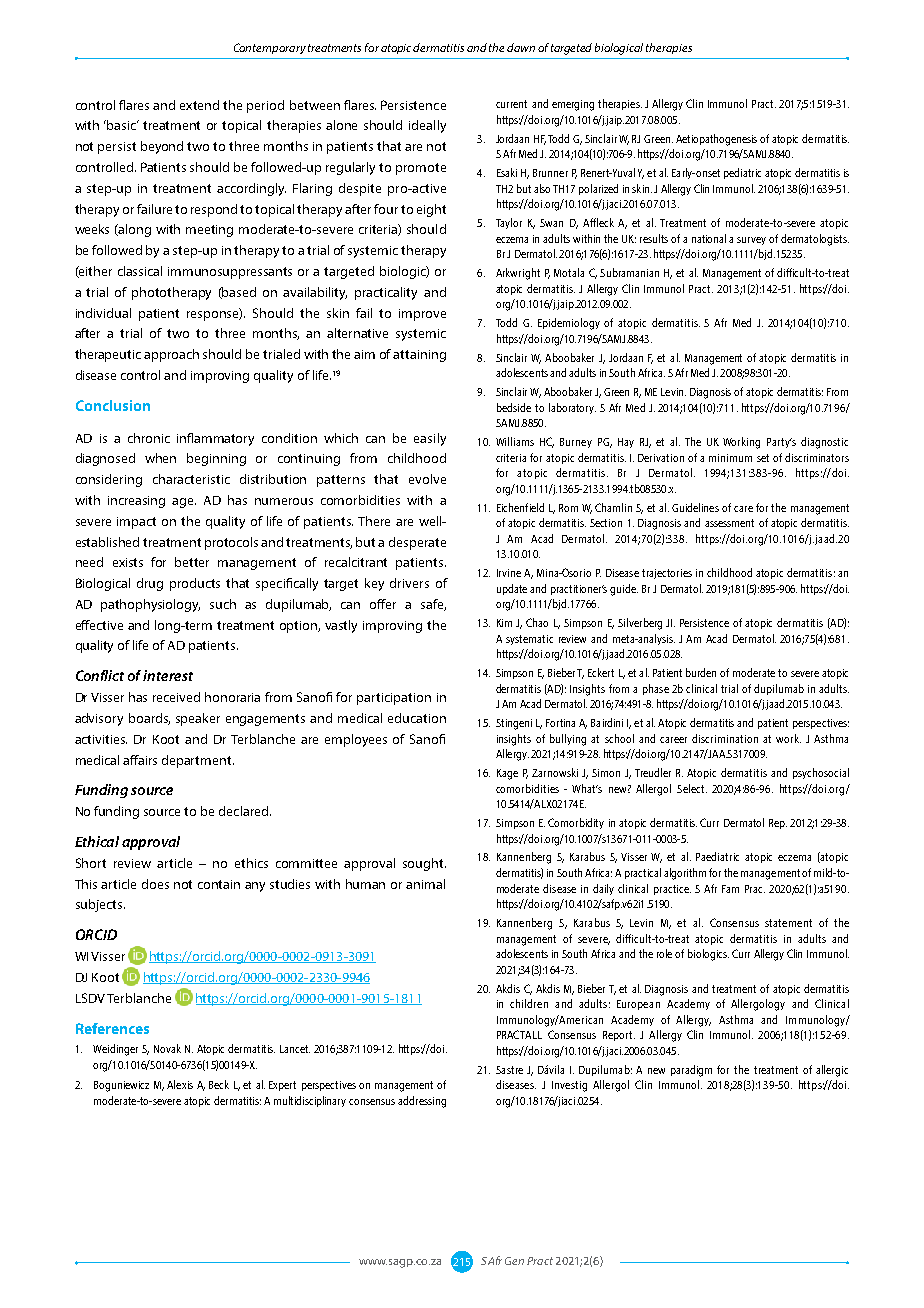 This image has height=1308, width=924. I want to click on minimum, so click(730, 458).
